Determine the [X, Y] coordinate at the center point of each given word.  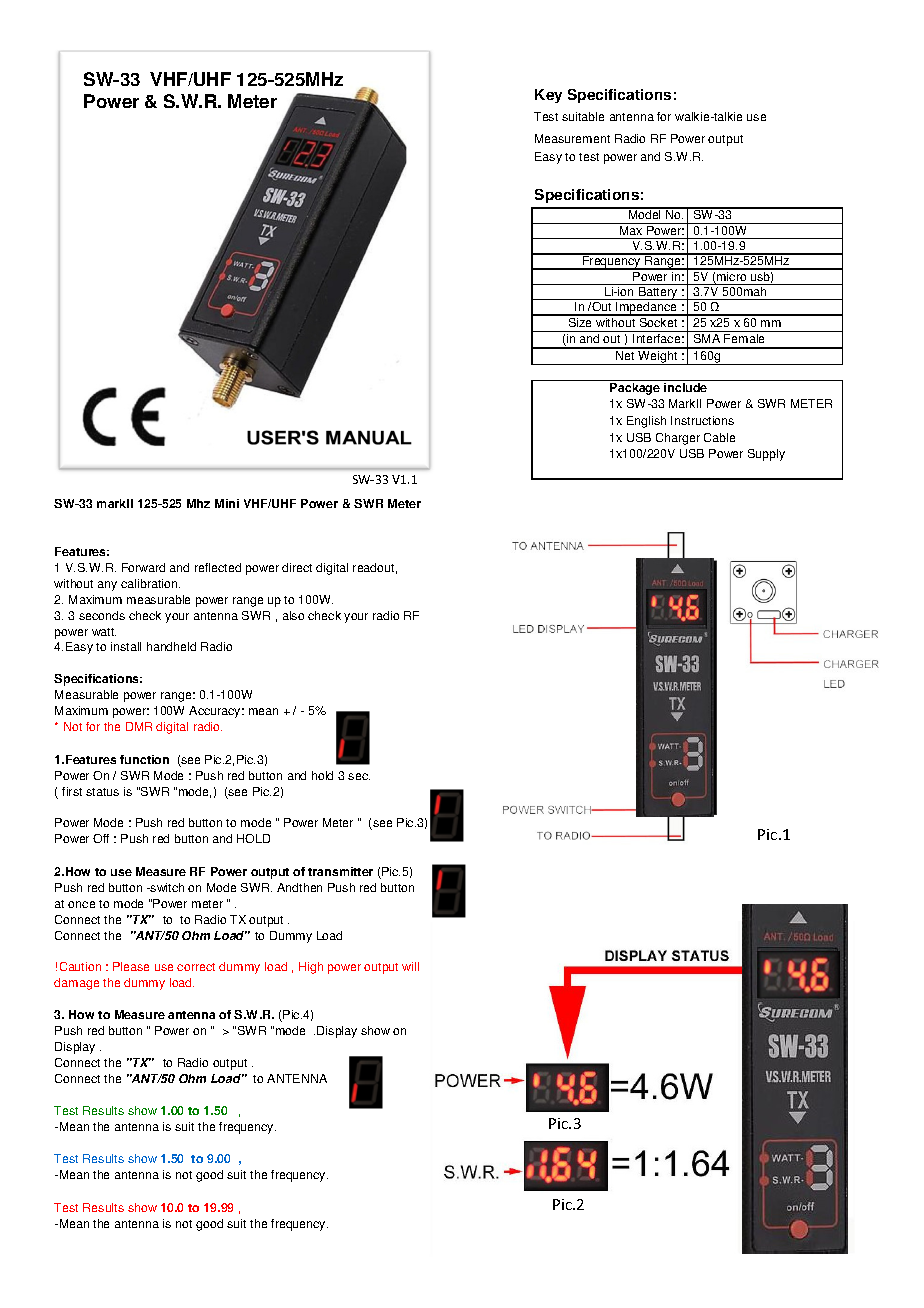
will [410, 966]
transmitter [340, 871]
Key [548, 96]
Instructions [702, 420]
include [685, 387]
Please [131, 966]
